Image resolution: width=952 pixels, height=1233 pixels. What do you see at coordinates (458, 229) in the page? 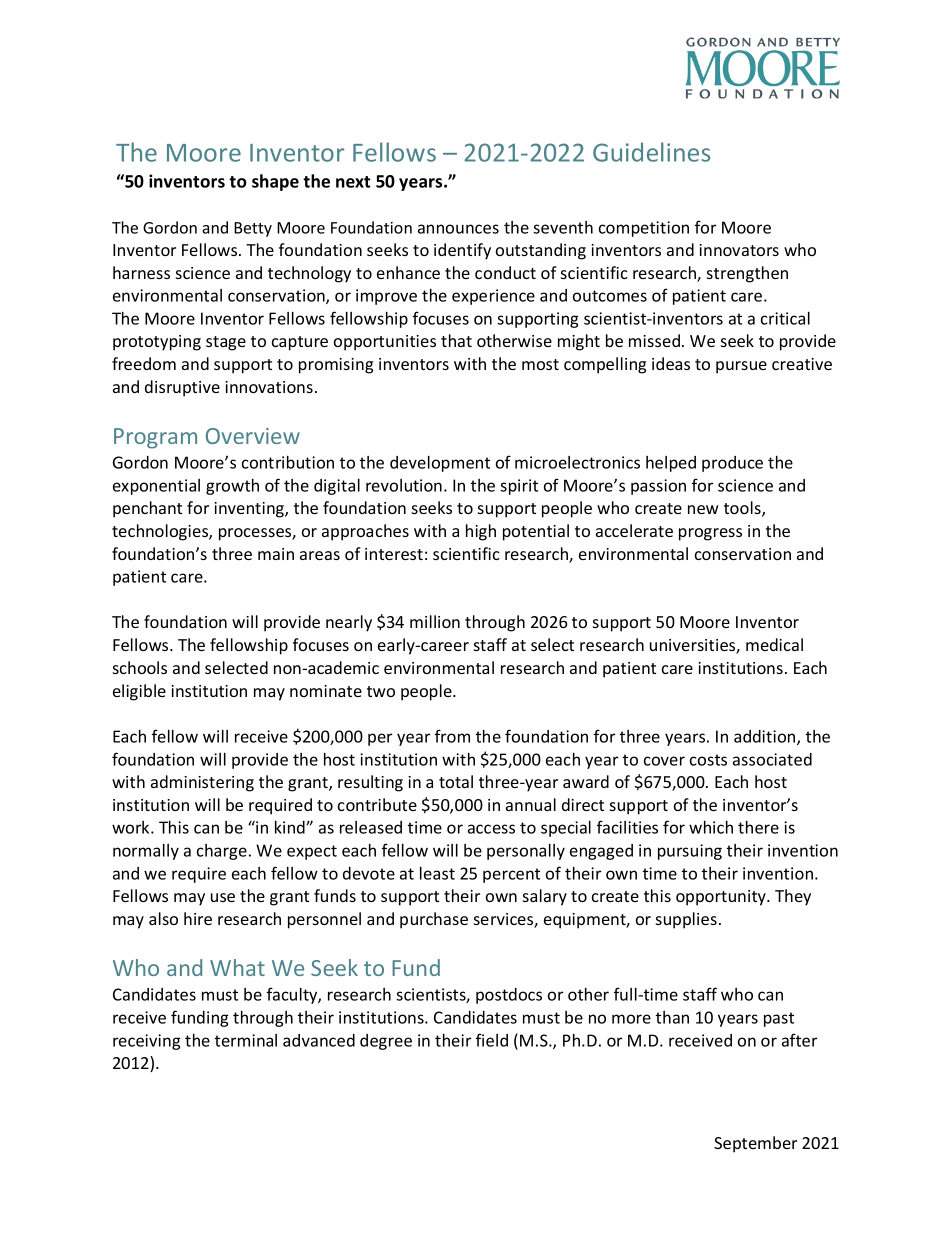
I see `announces` at bounding box center [458, 229].
